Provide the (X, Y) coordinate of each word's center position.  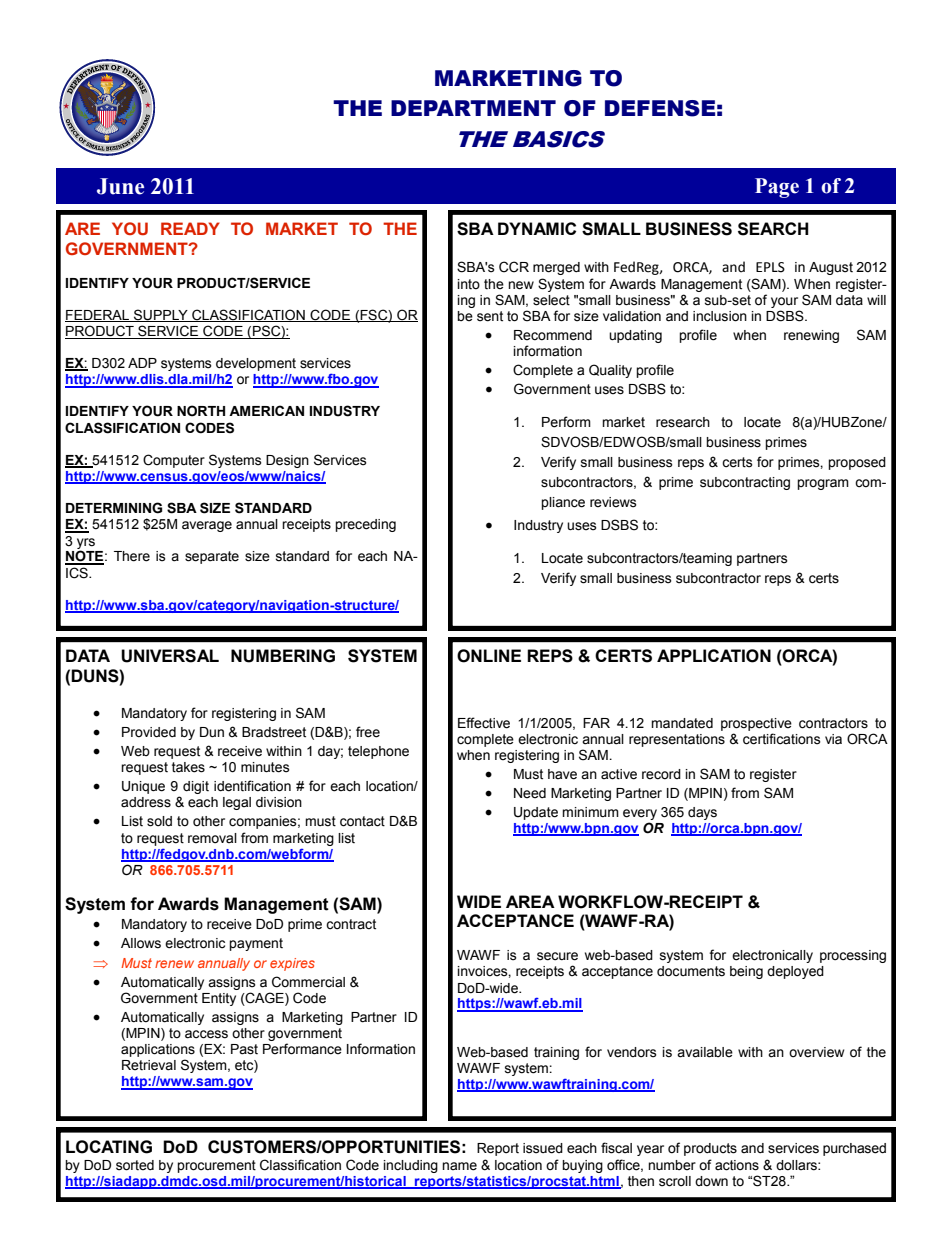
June (120, 186)
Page (777, 188)
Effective (484, 723)
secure (557, 956)
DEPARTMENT (473, 108)
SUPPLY (161, 315)
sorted (135, 1165)
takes (188, 767)
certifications (782, 739)
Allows (141, 943)
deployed (795, 972)
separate (212, 557)
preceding (365, 525)
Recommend (553, 335)
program (823, 484)
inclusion (720, 316)
